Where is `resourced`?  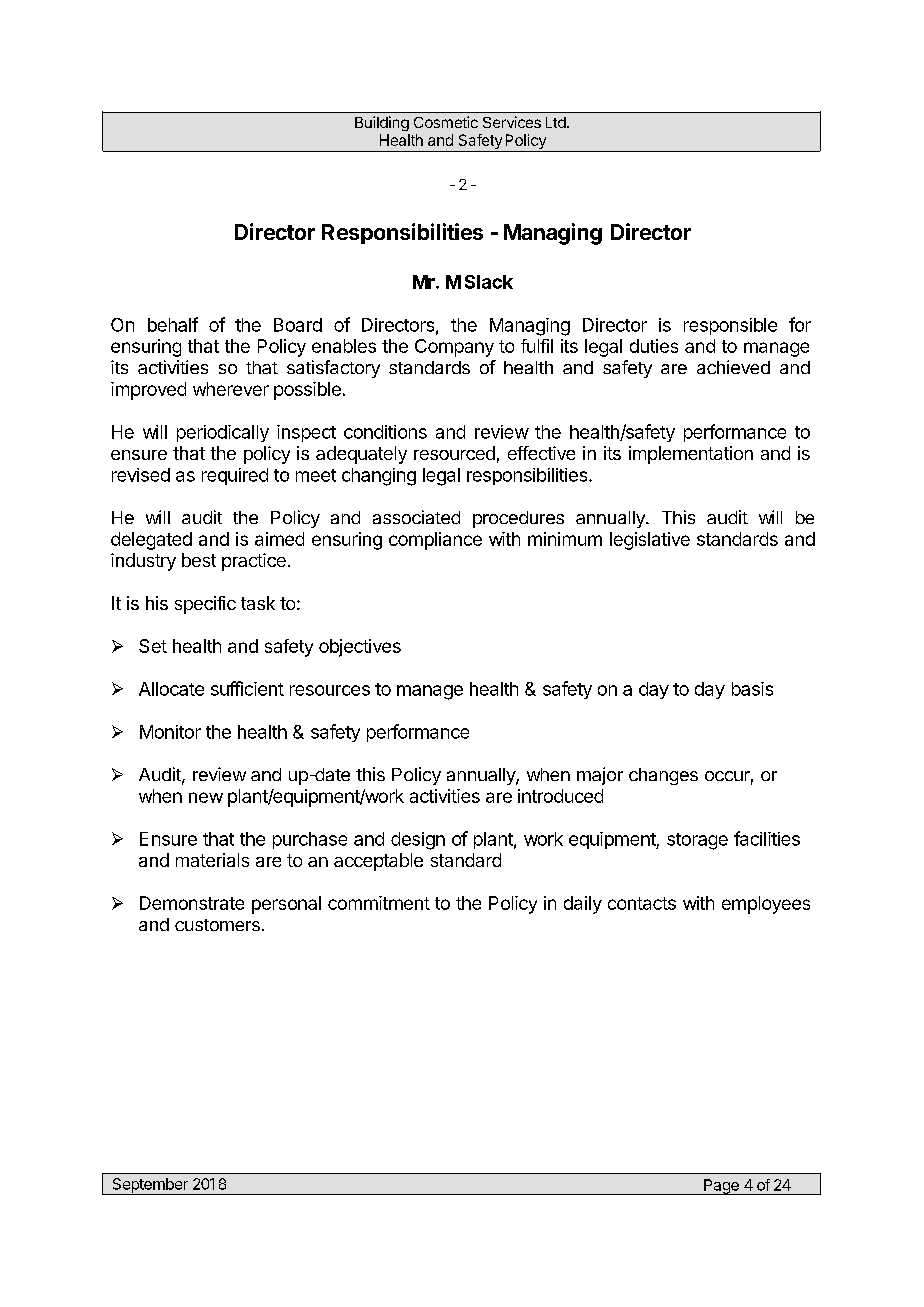 resourced is located at coordinates (454, 453).
